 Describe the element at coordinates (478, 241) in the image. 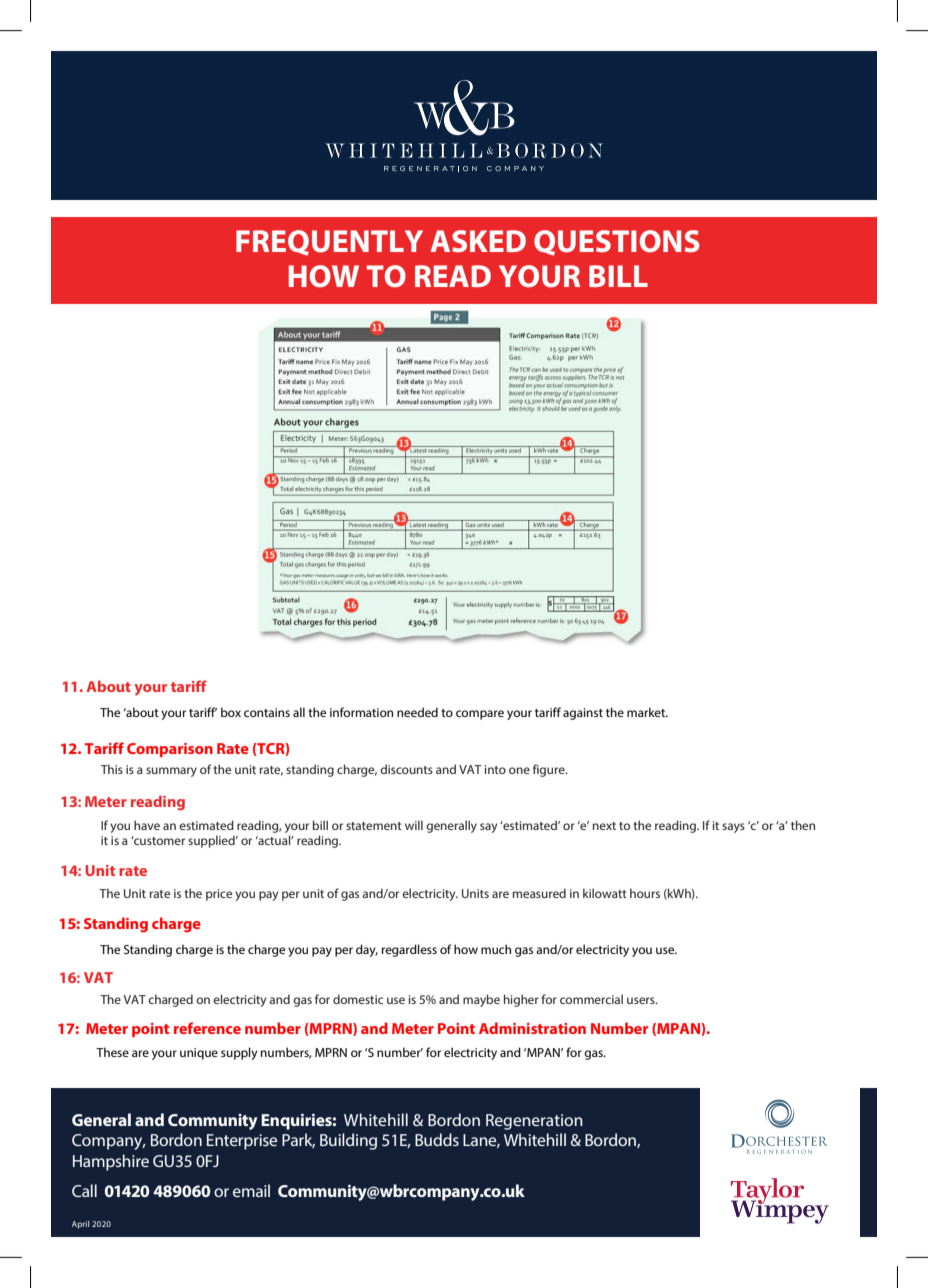

I see `ASKED` at that location.
